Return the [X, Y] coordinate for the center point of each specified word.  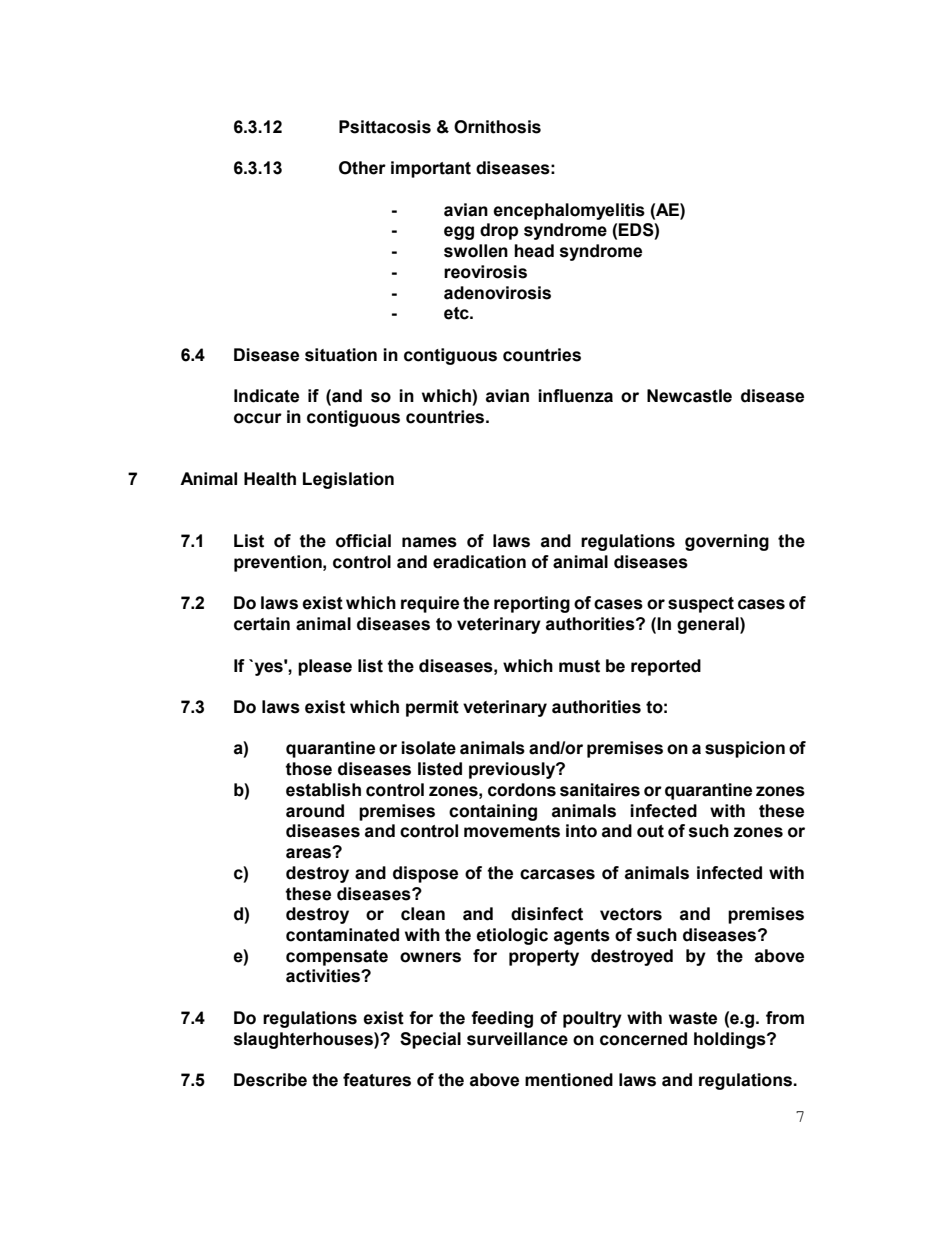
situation [341, 355]
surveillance [517, 1039]
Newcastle [689, 396]
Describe [270, 1080]
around [315, 811]
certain [262, 624]
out [650, 831]
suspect [701, 605]
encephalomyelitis [569, 211]
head [534, 251]
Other [362, 168]
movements [512, 831]
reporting [532, 604]
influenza [575, 396]
